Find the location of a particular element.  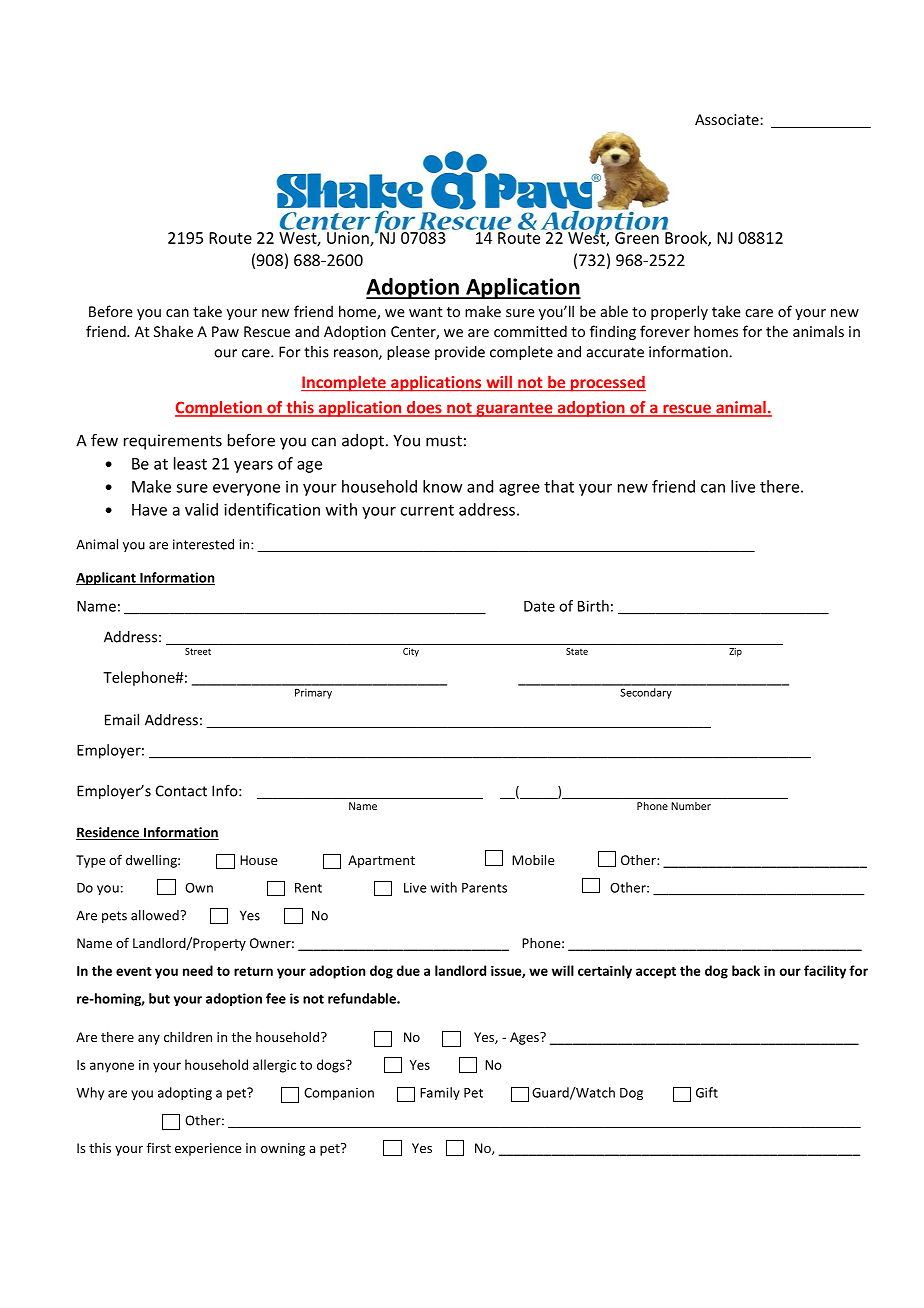

Contact is located at coordinates (181, 791).
